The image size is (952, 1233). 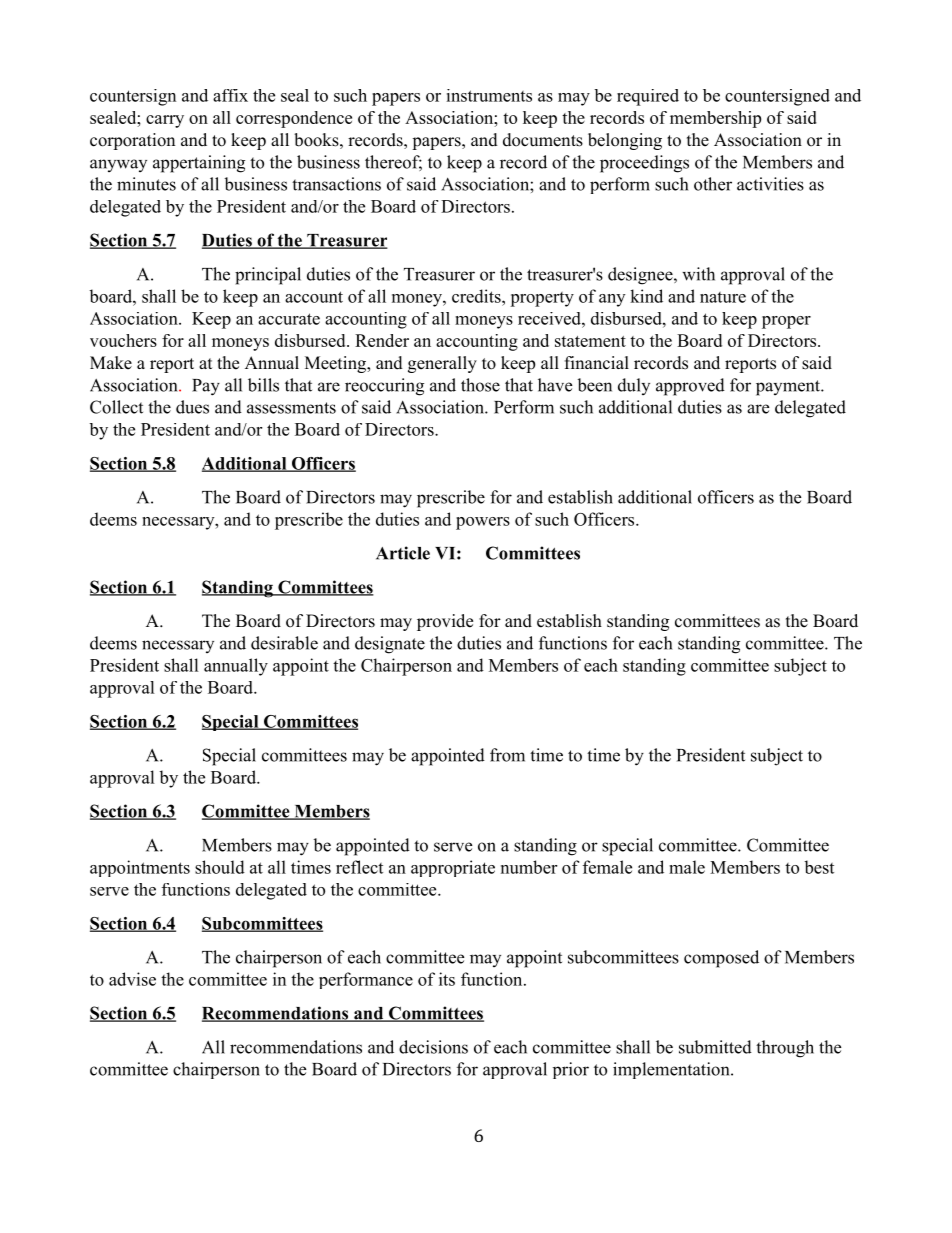 I want to click on decisions, so click(x=433, y=1047).
